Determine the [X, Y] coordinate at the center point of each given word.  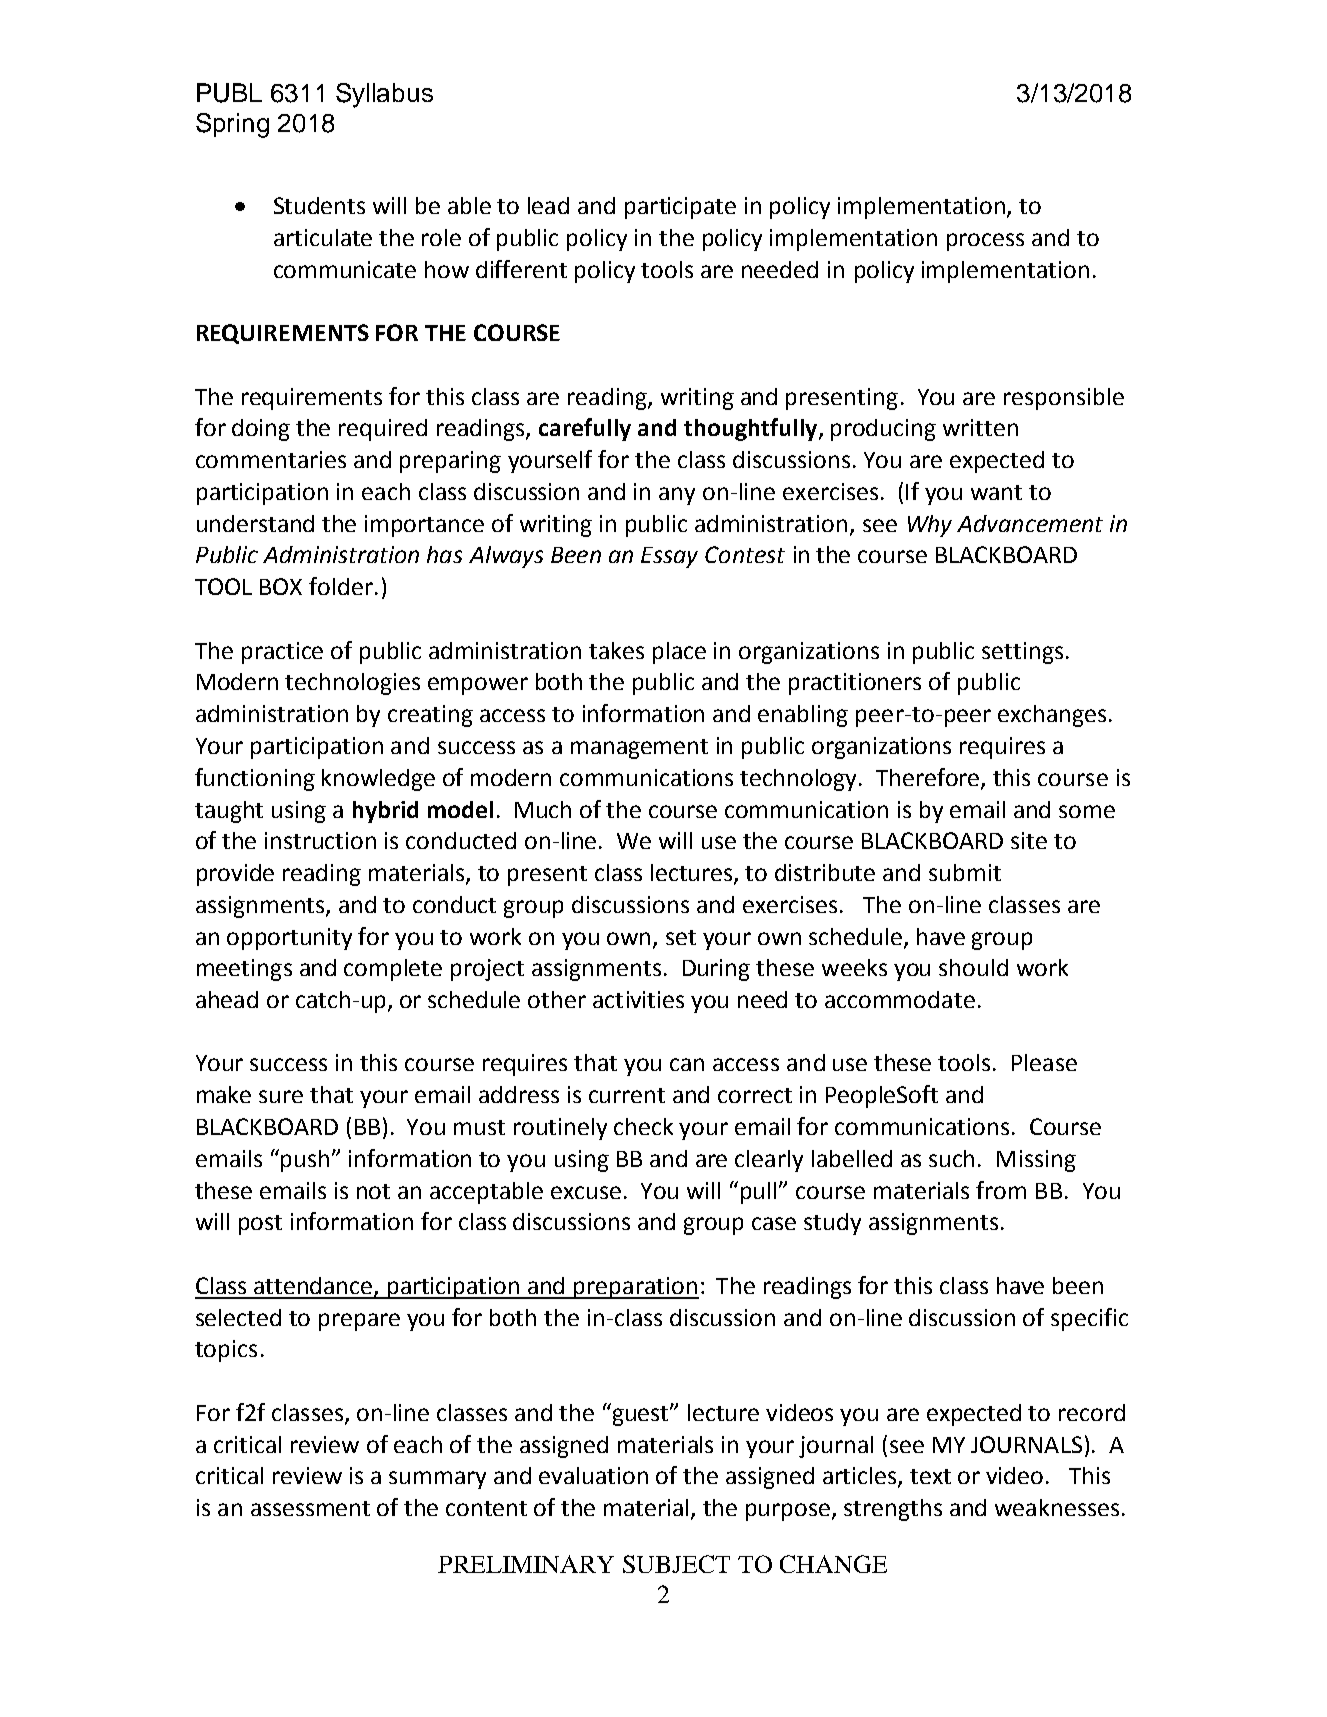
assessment [310, 1508]
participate [680, 208]
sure [281, 1096]
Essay [669, 557]
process [985, 242]
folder [341, 586]
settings [1022, 653]
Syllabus [384, 95]
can [687, 1064]
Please [1044, 1062]
